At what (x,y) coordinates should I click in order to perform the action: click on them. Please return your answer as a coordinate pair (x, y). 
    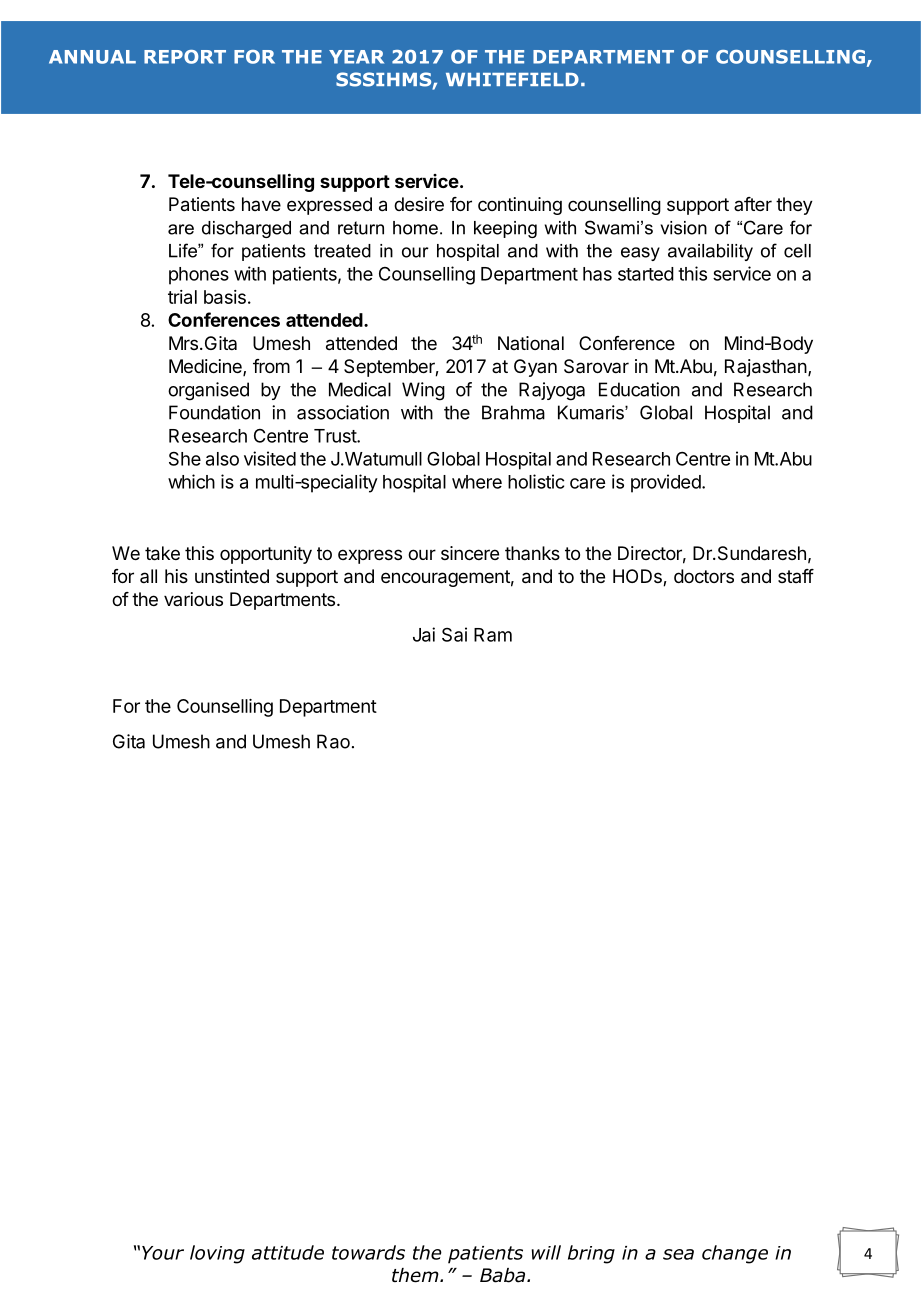
    Looking at the image, I should click on (416, 1275).
